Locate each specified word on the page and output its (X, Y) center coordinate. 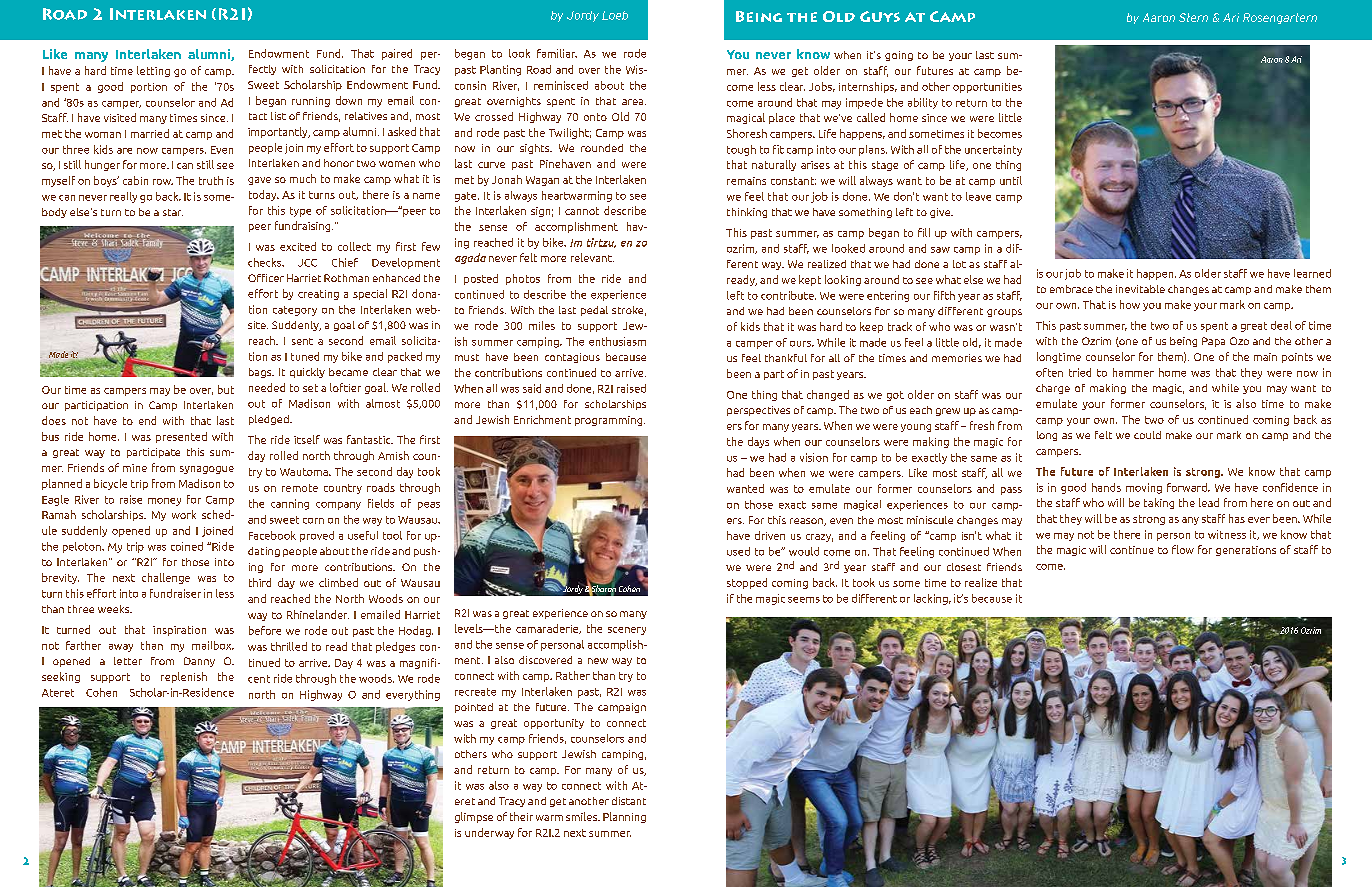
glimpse (474, 817)
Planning (624, 817)
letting (153, 71)
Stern (1193, 17)
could (1147, 435)
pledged (270, 420)
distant (629, 801)
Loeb (615, 15)
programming (610, 421)
